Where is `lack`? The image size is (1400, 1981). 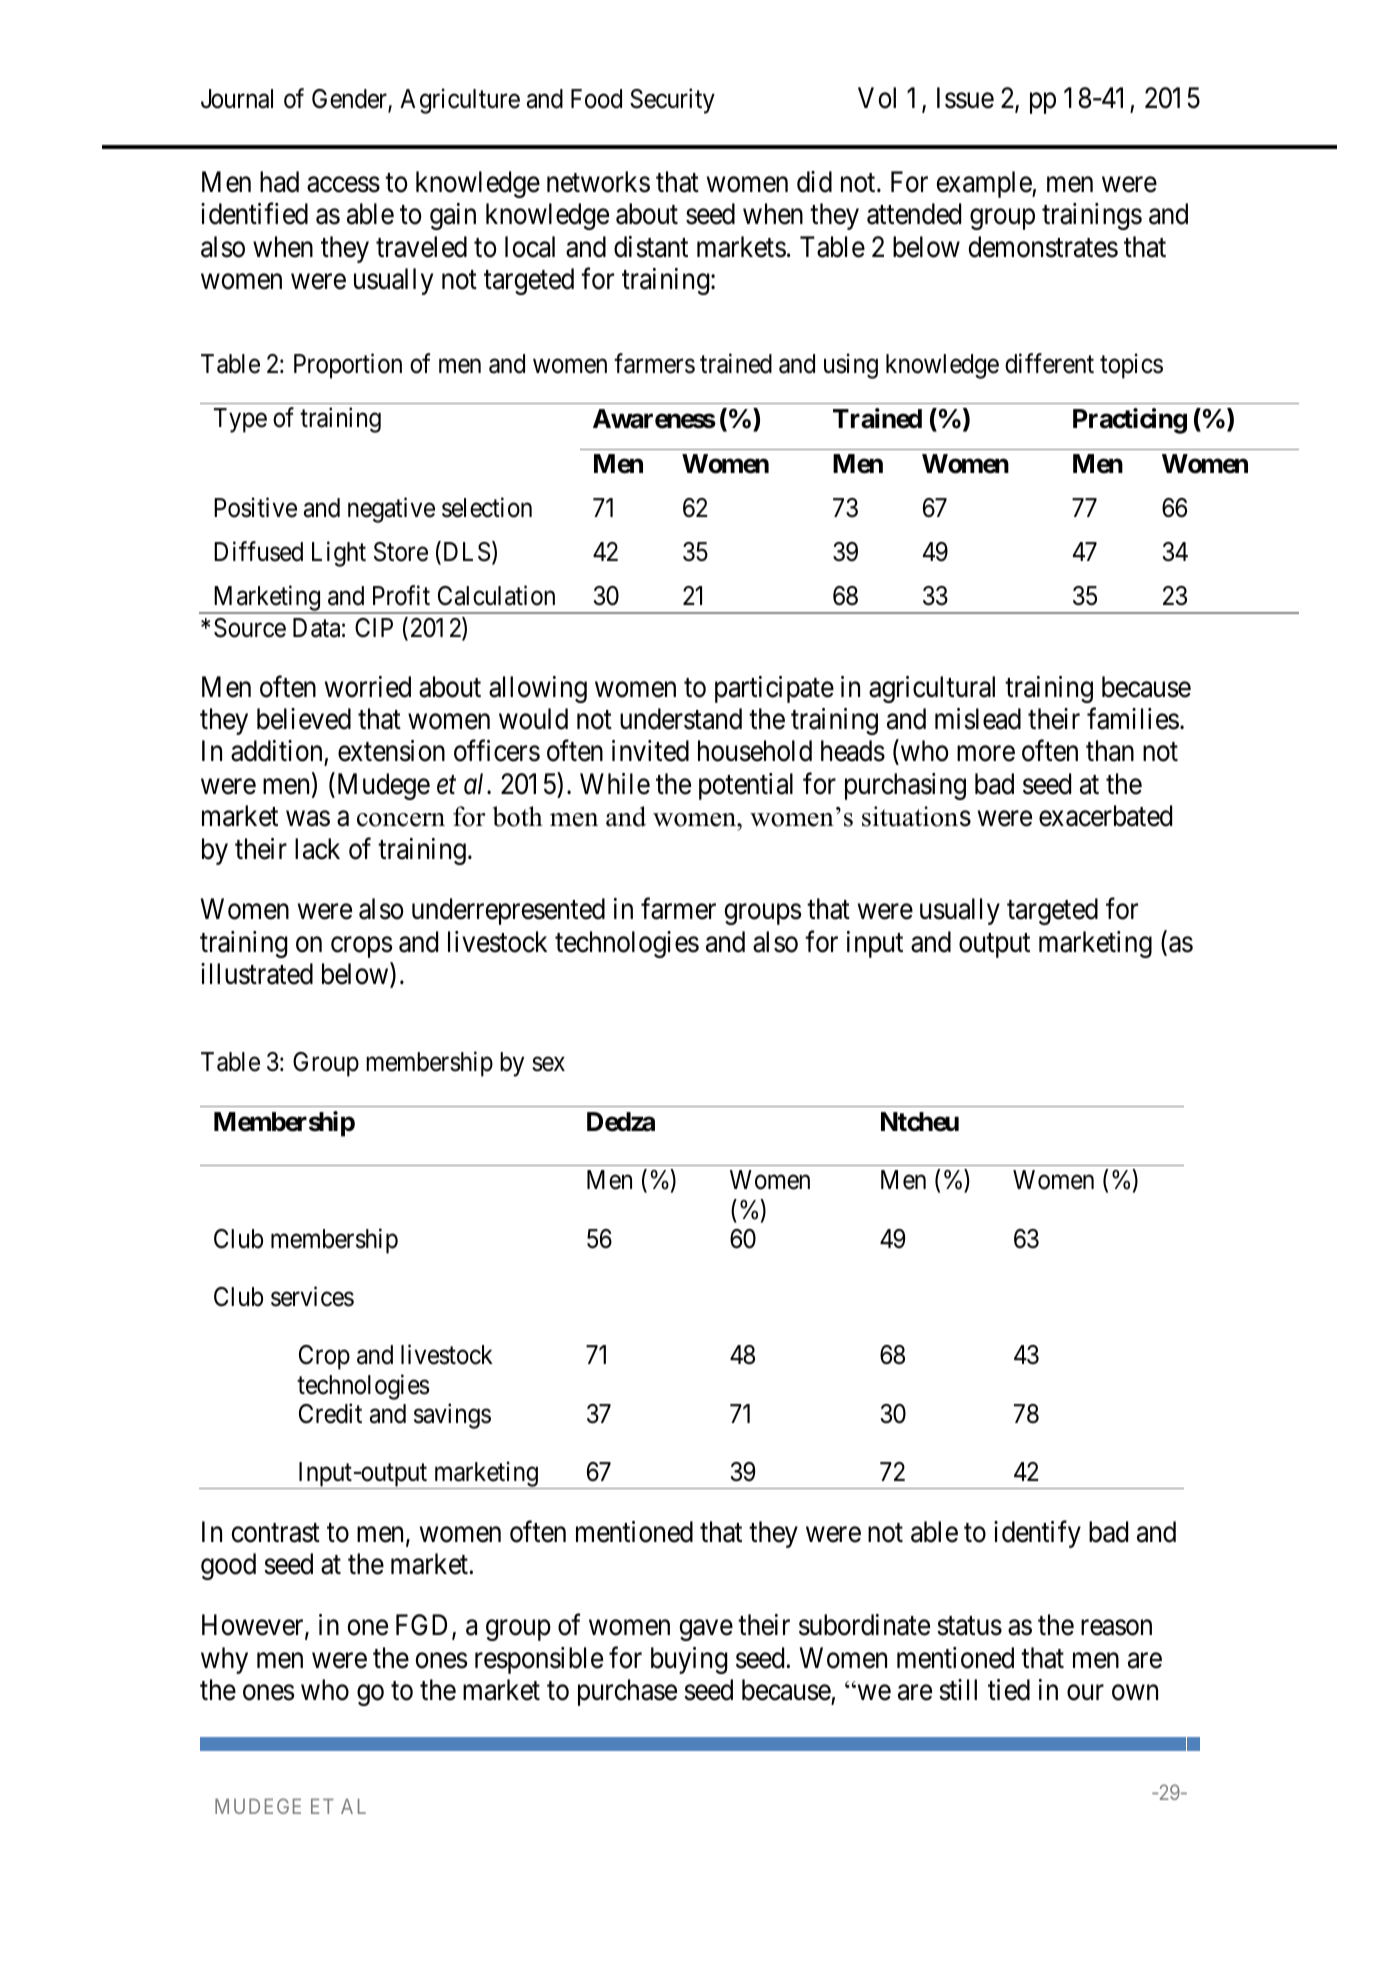
lack is located at coordinates (317, 849).
